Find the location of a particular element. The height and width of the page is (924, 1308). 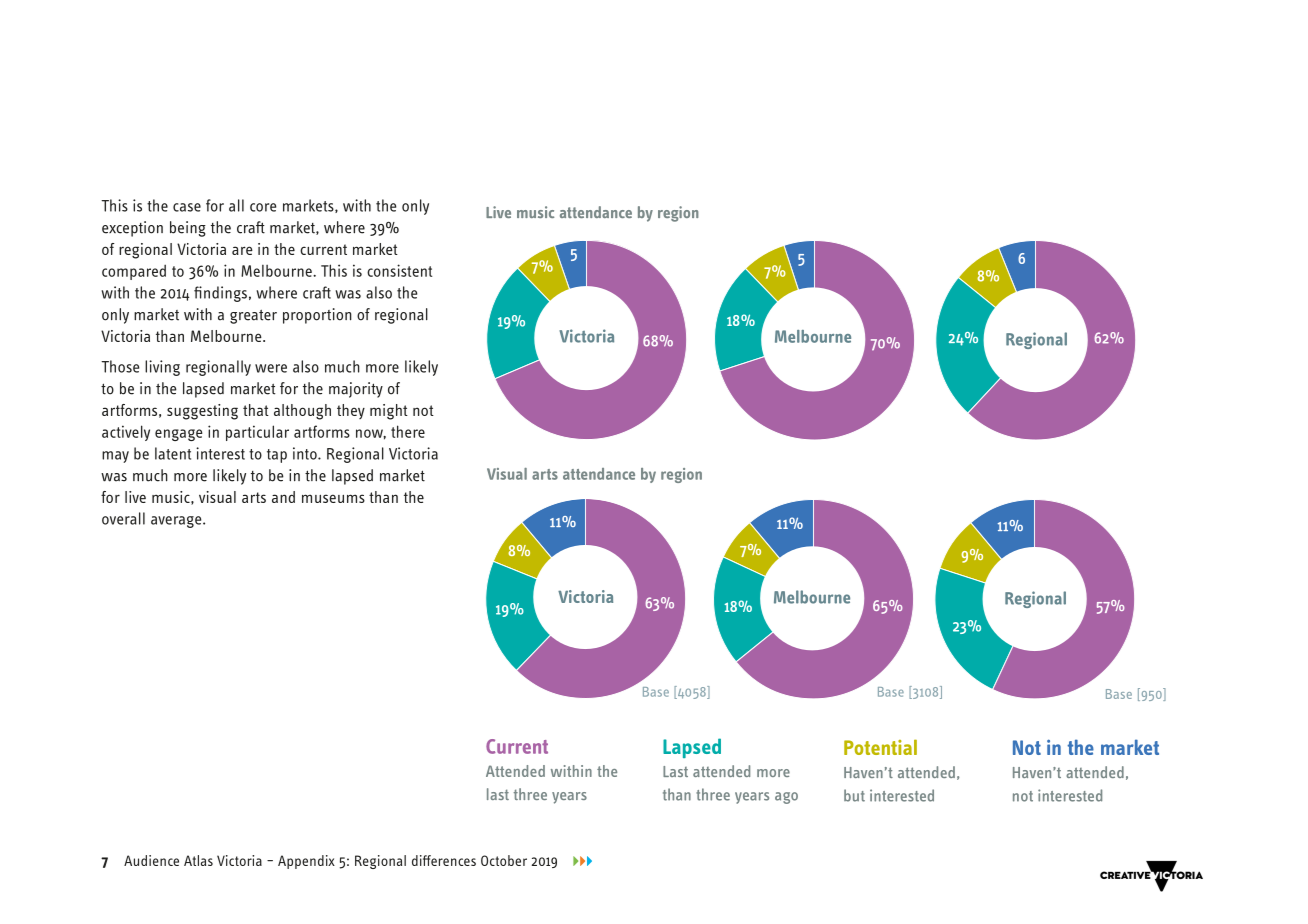

might is located at coordinates (389, 412).
